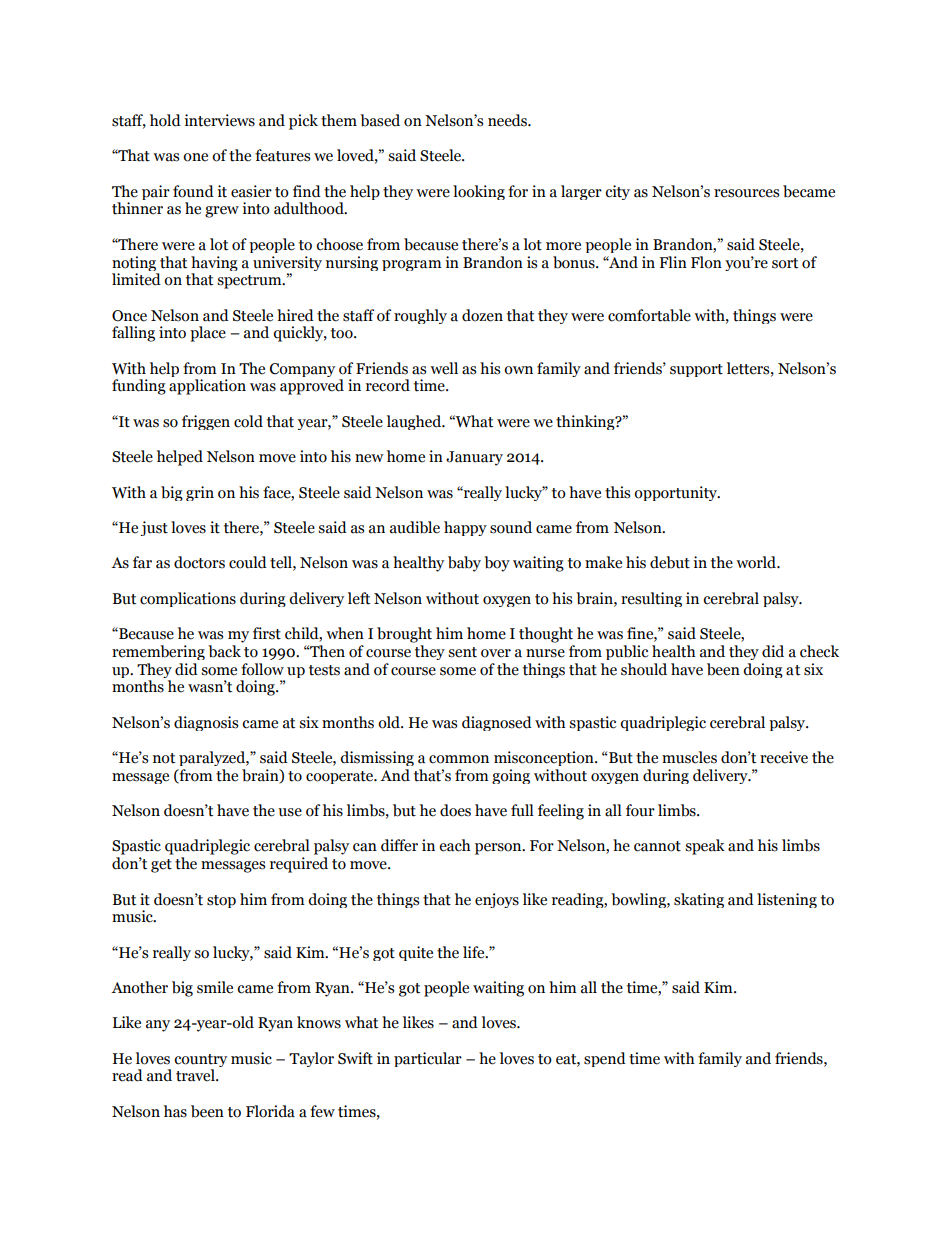  Describe the element at coordinates (444, 368) in the page. I see `well` at that location.
